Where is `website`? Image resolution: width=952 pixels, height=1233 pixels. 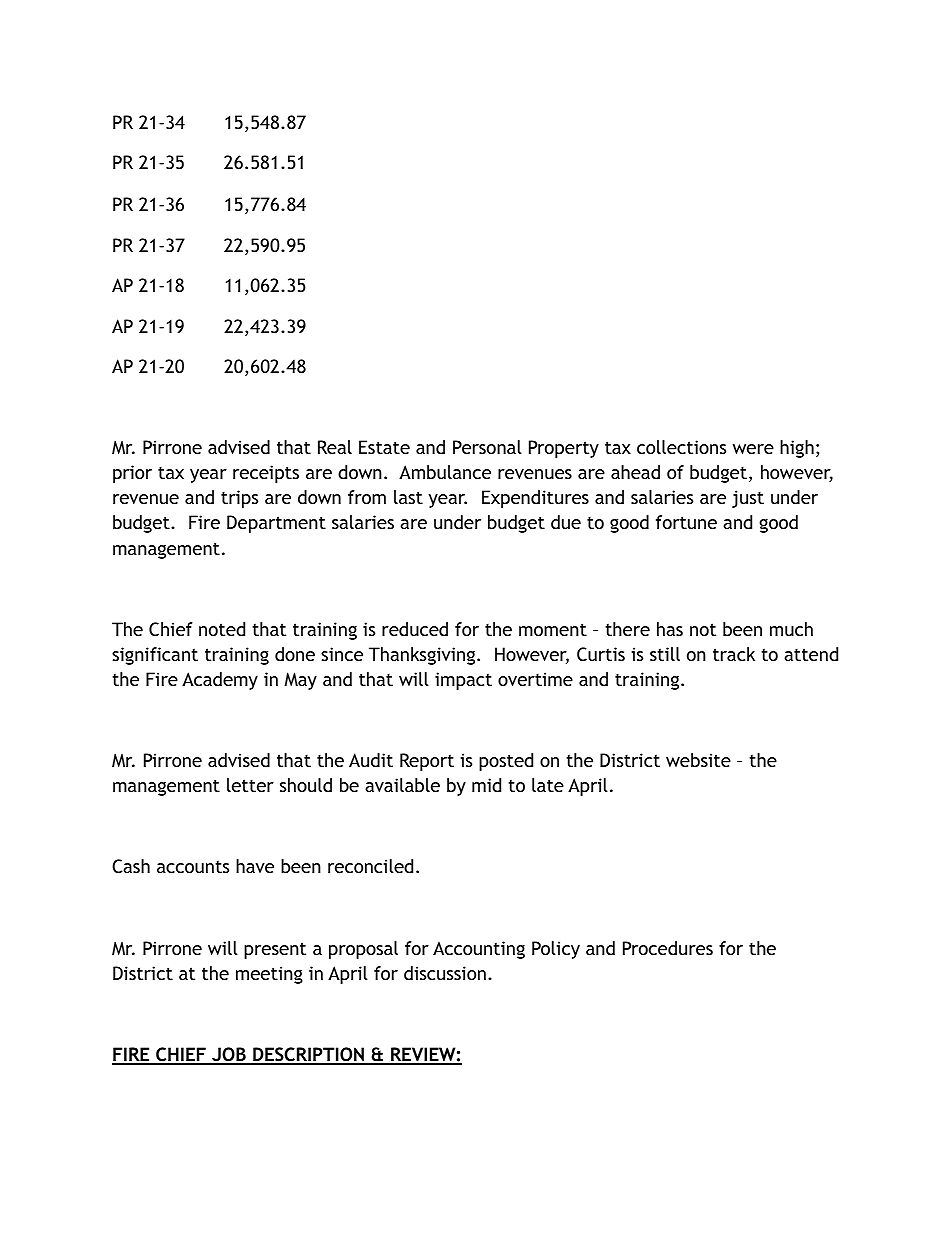
website is located at coordinates (698, 760).
